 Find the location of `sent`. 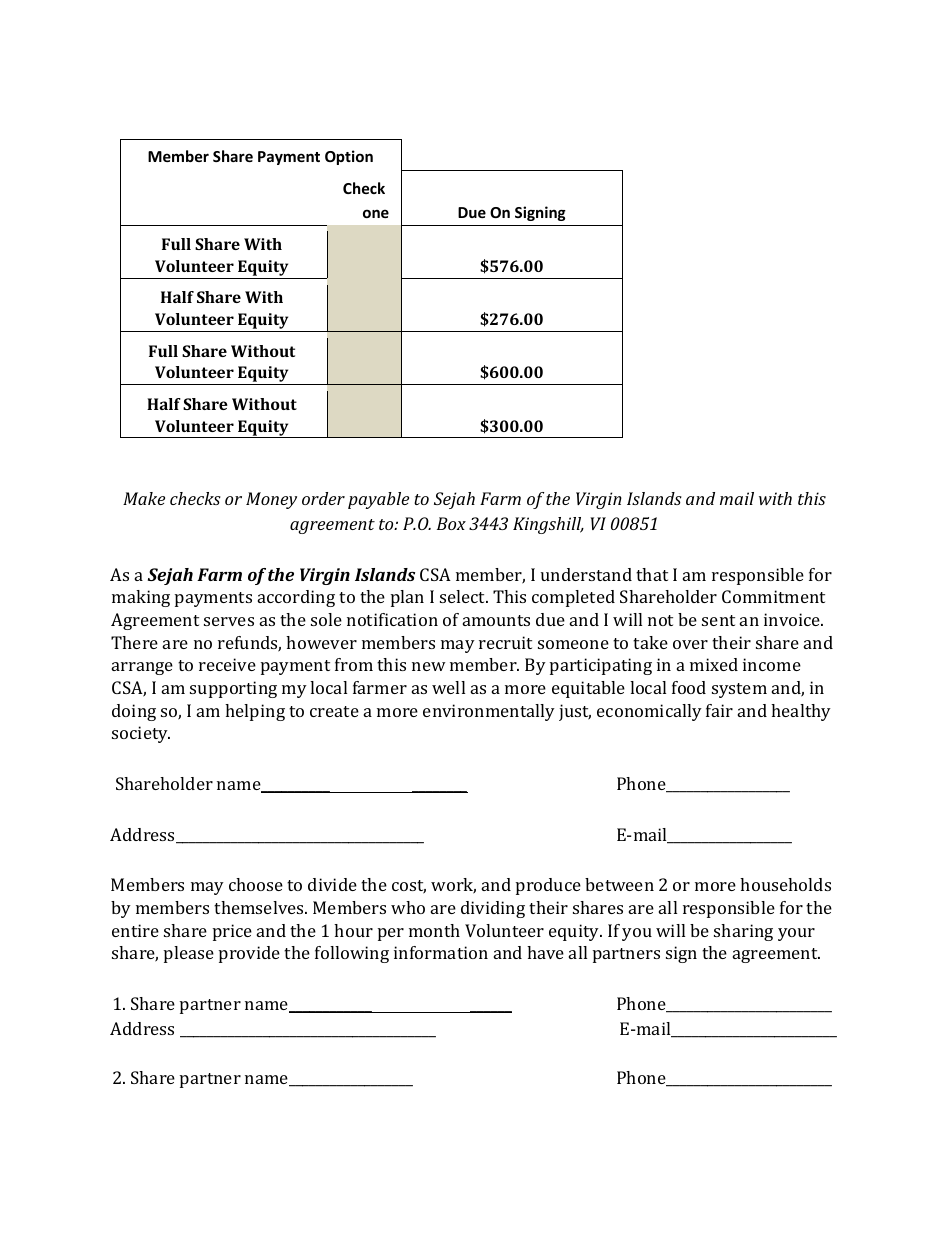

sent is located at coordinates (718, 620).
